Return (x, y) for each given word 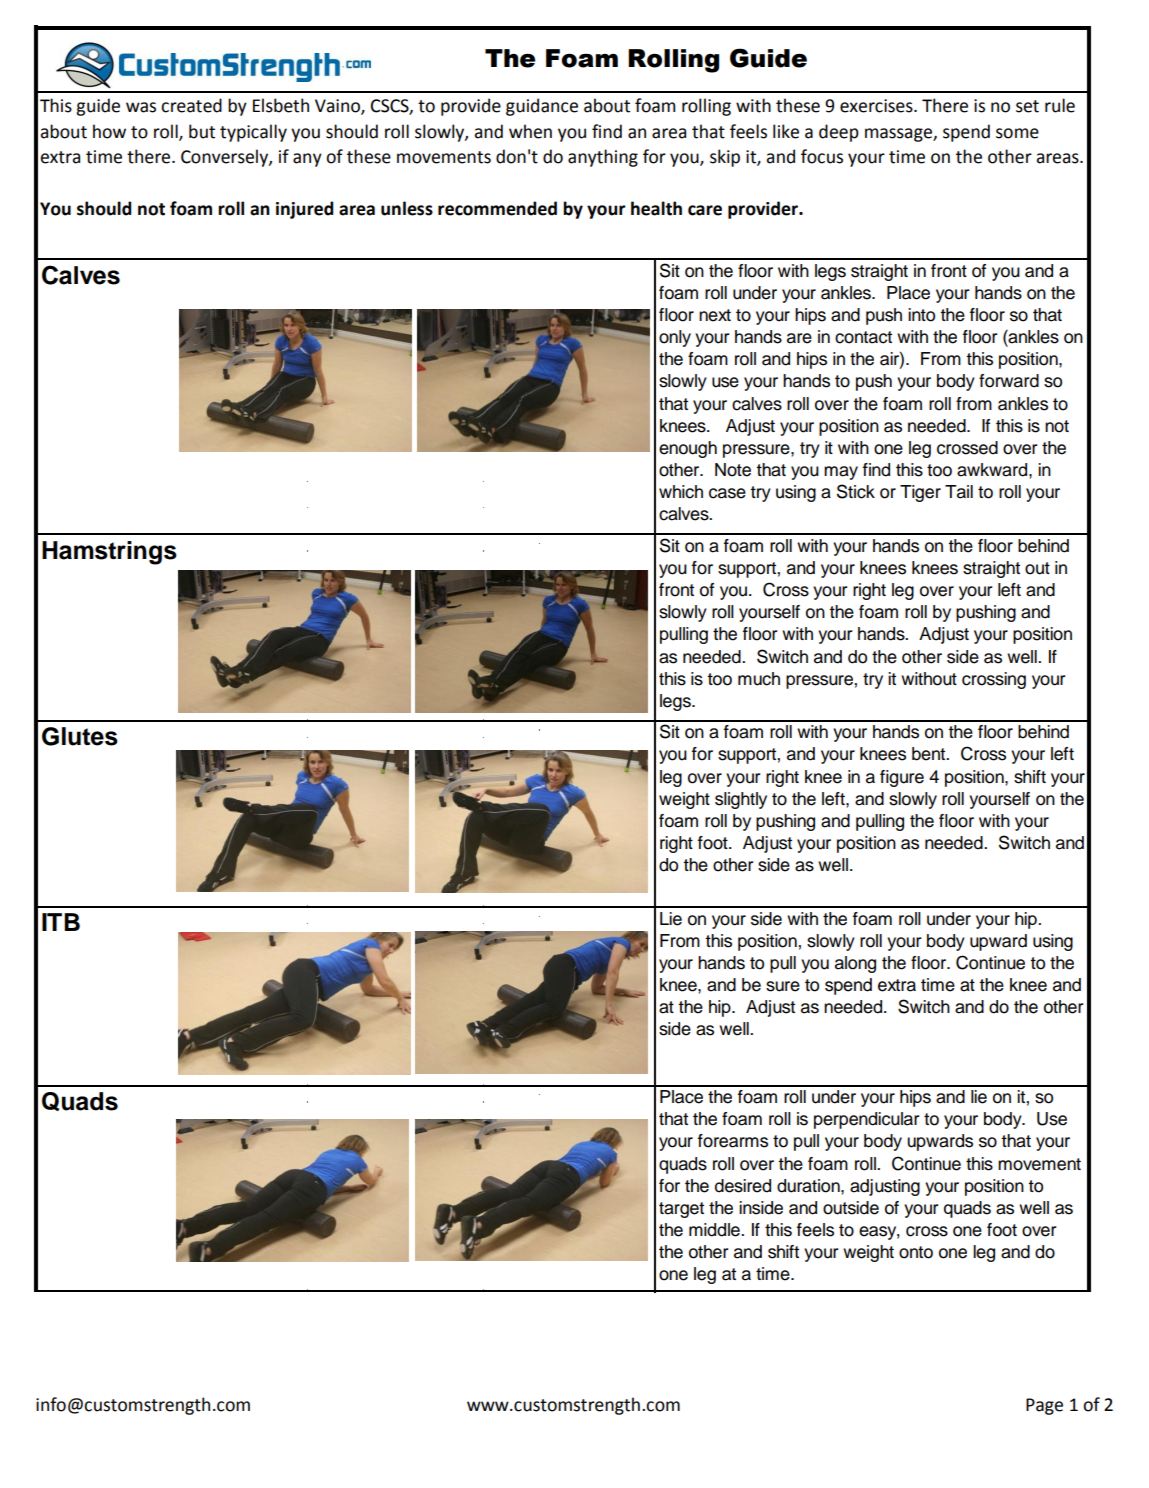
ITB (61, 922)
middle (715, 1230)
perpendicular (866, 1120)
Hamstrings (109, 553)
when (530, 131)
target (681, 1210)
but (202, 131)
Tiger (920, 493)
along (855, 964)
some (1017, 133)
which (681, 492)
